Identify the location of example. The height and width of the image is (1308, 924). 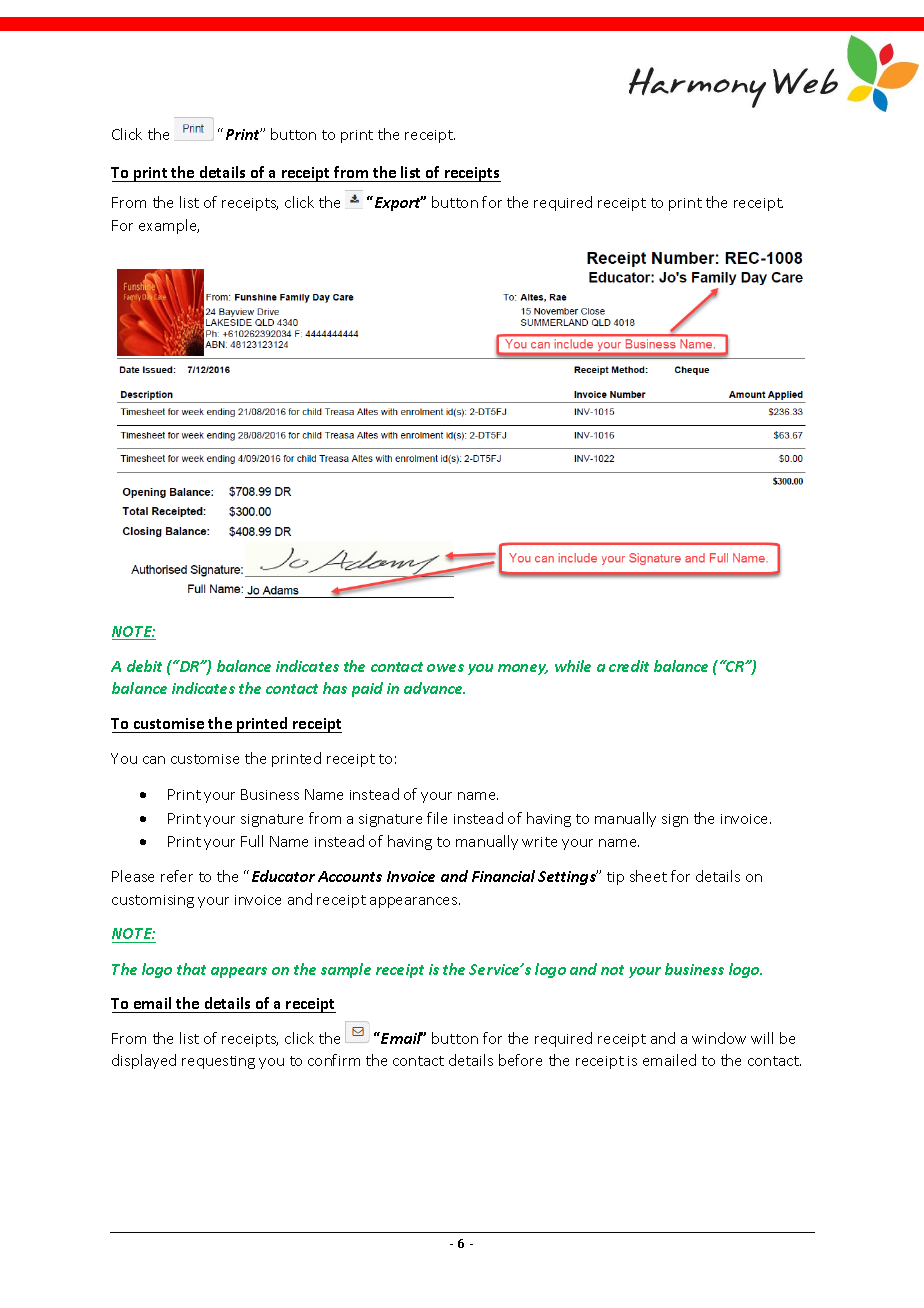
(169, 226).
